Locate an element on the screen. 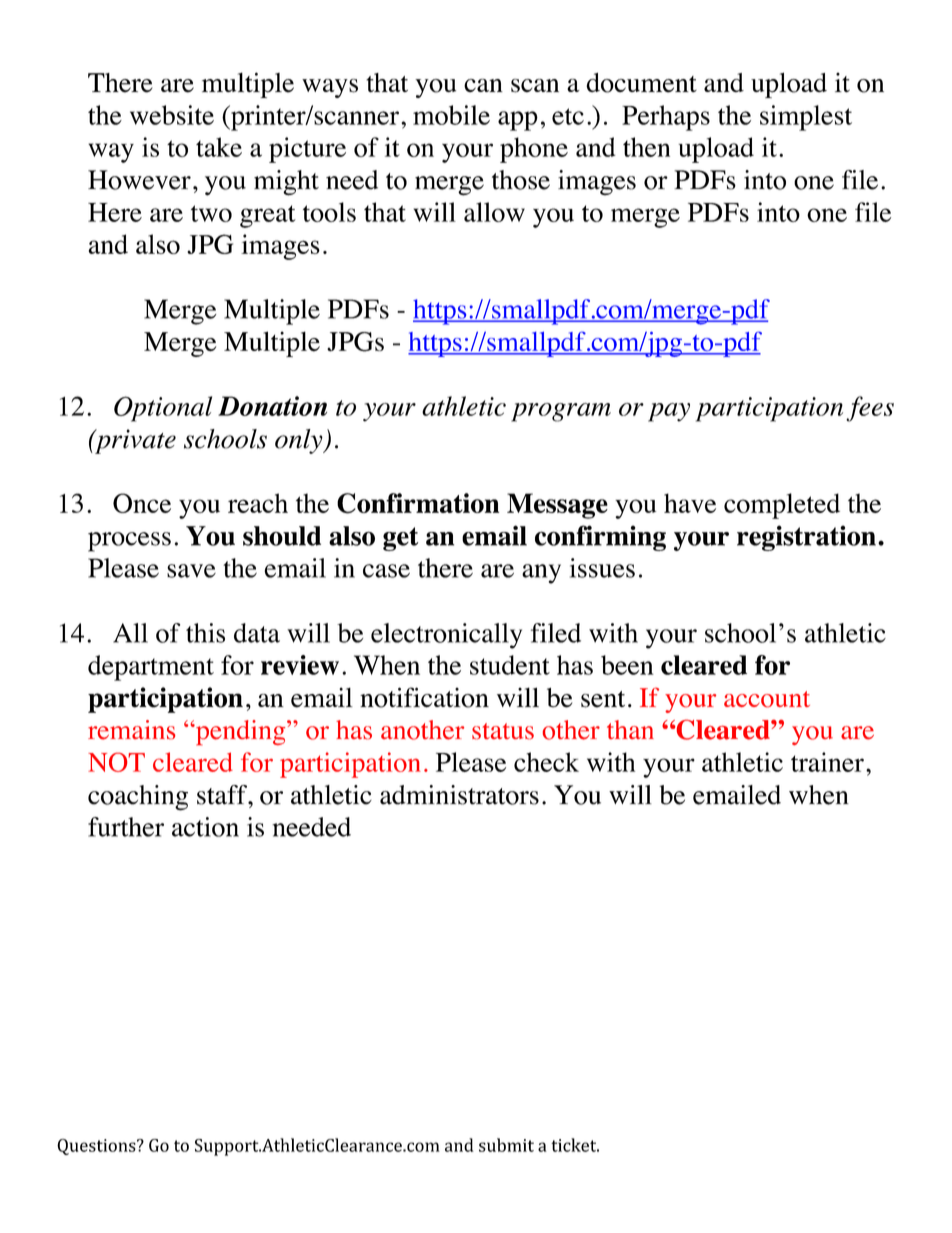  mobile is located at coordinates (451, 115).
